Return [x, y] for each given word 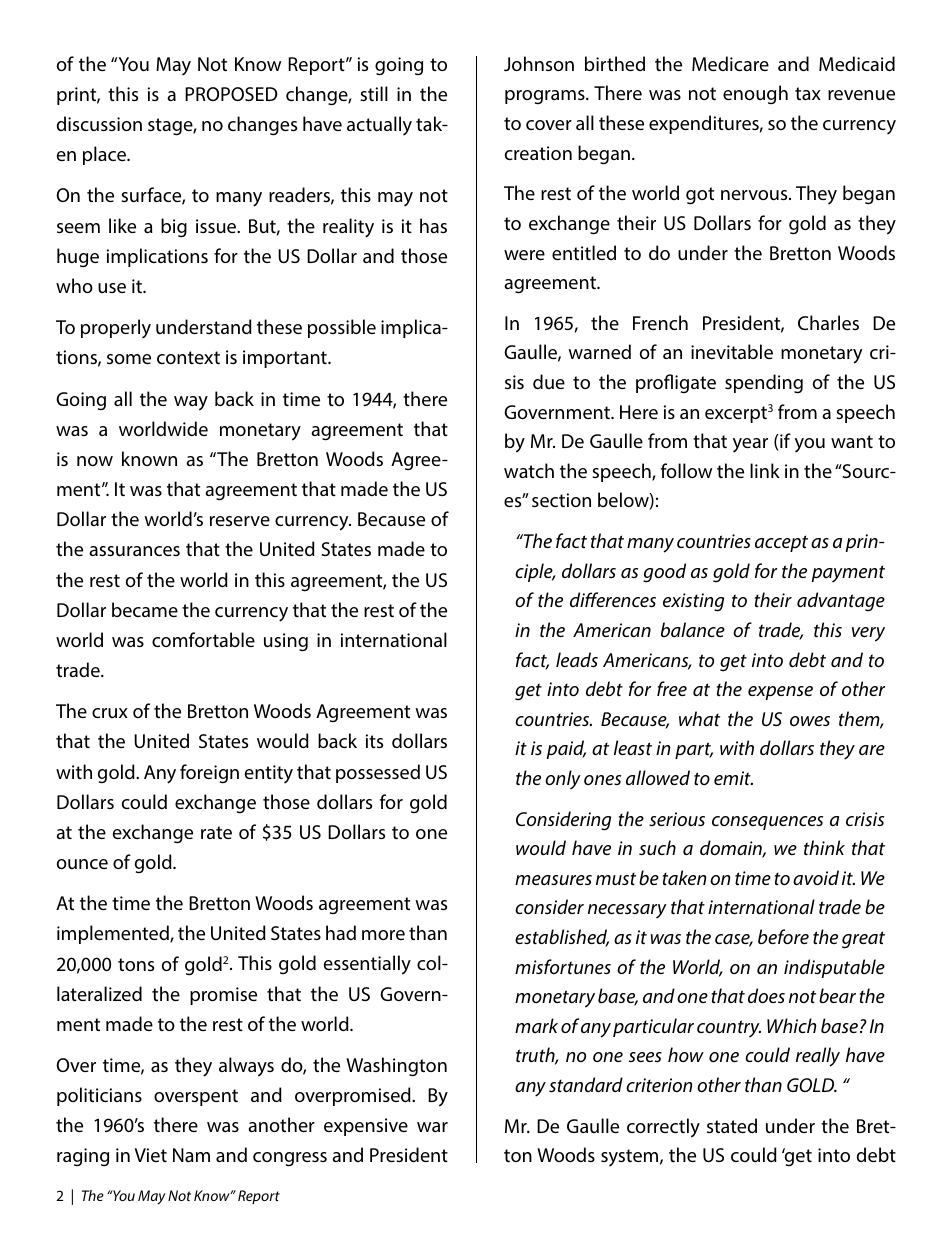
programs [546, 97]
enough [755, 94]
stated [732, 1125]
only [563, 780]
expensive [366, 1127]
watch [529, 470]
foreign [209, 773]
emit [733, 778]
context [188, 357]
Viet [150, 1155]
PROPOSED [231, 94]
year [750, 445]
